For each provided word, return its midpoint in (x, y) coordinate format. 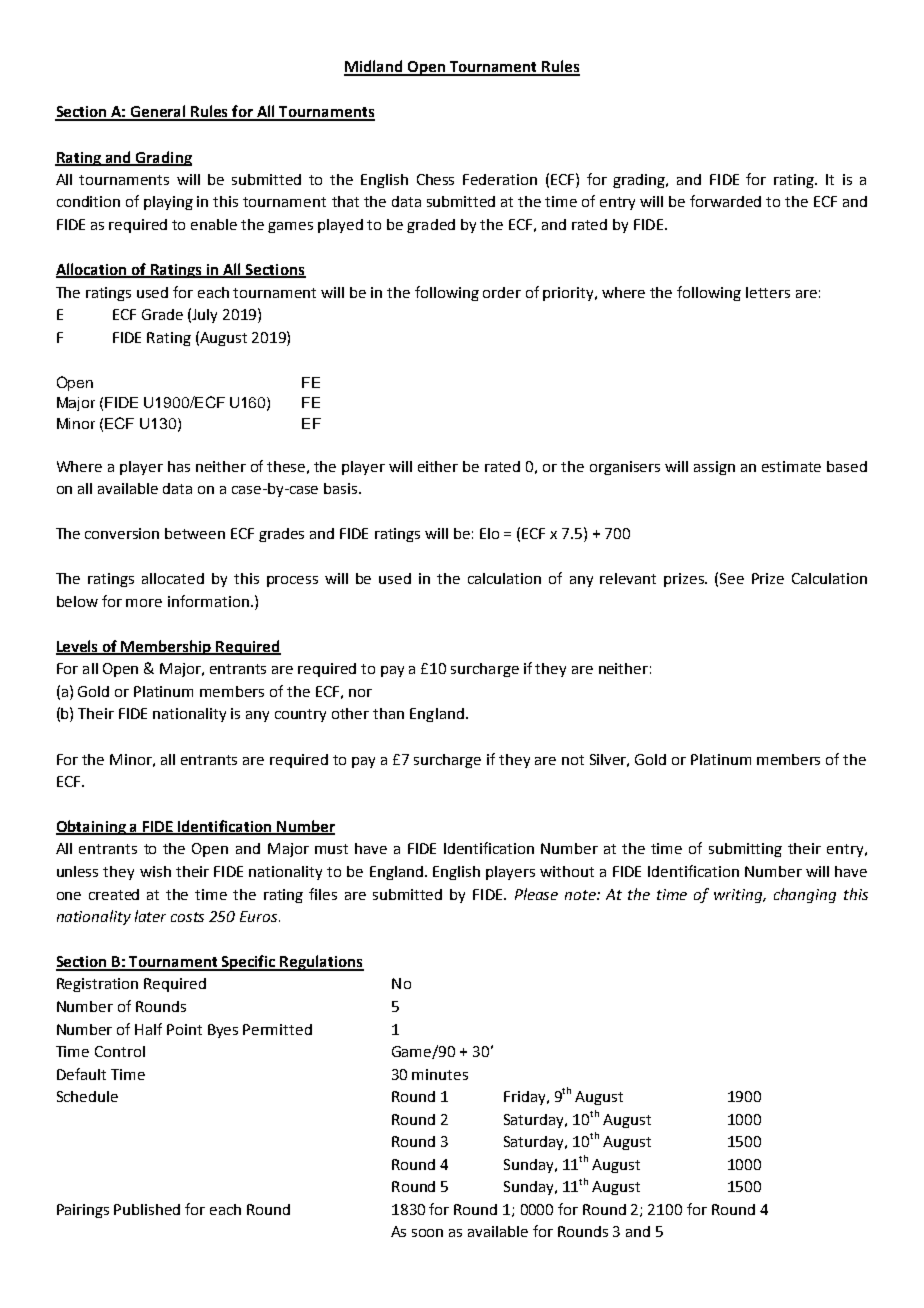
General (158, 112)
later (150, 916)
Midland (374, 67)
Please (536, 894)
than (388, 713)
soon (427, 1233)
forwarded (725, 201)
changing (805, 895)
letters (768, 292)
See (732, 578)
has (179, 466)
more (144, 603)
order (502, 292)
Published (147, 1209)
